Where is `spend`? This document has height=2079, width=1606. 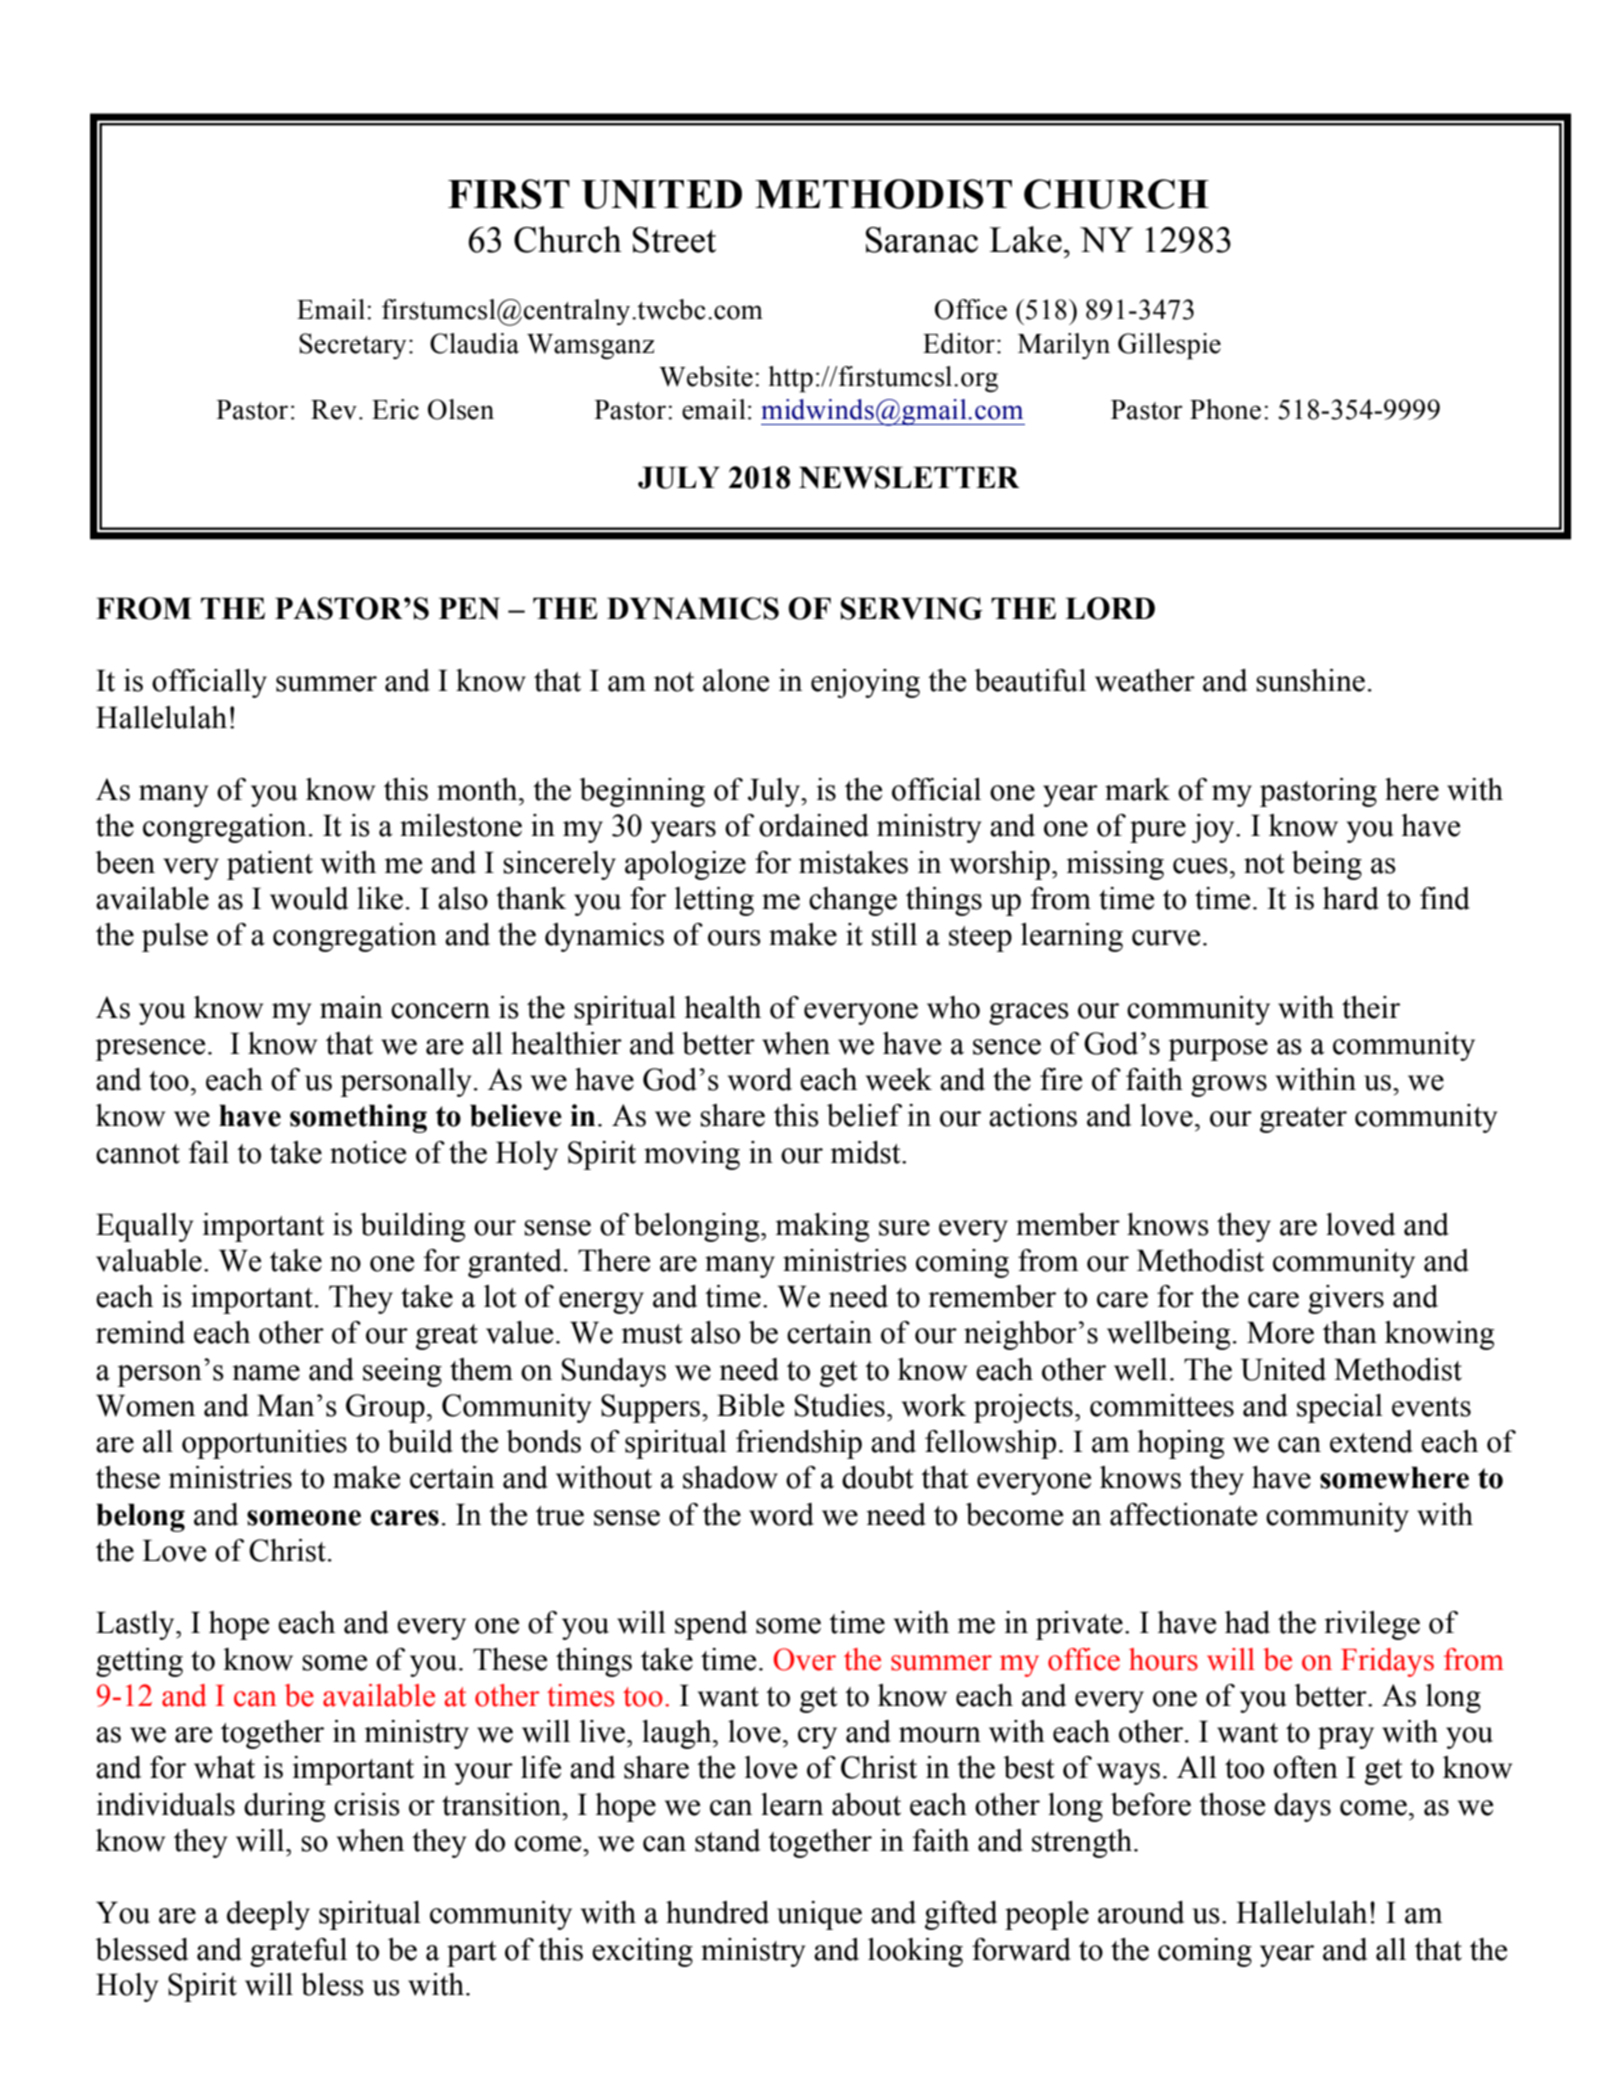 spend is located at coordinates (711, 1625).
